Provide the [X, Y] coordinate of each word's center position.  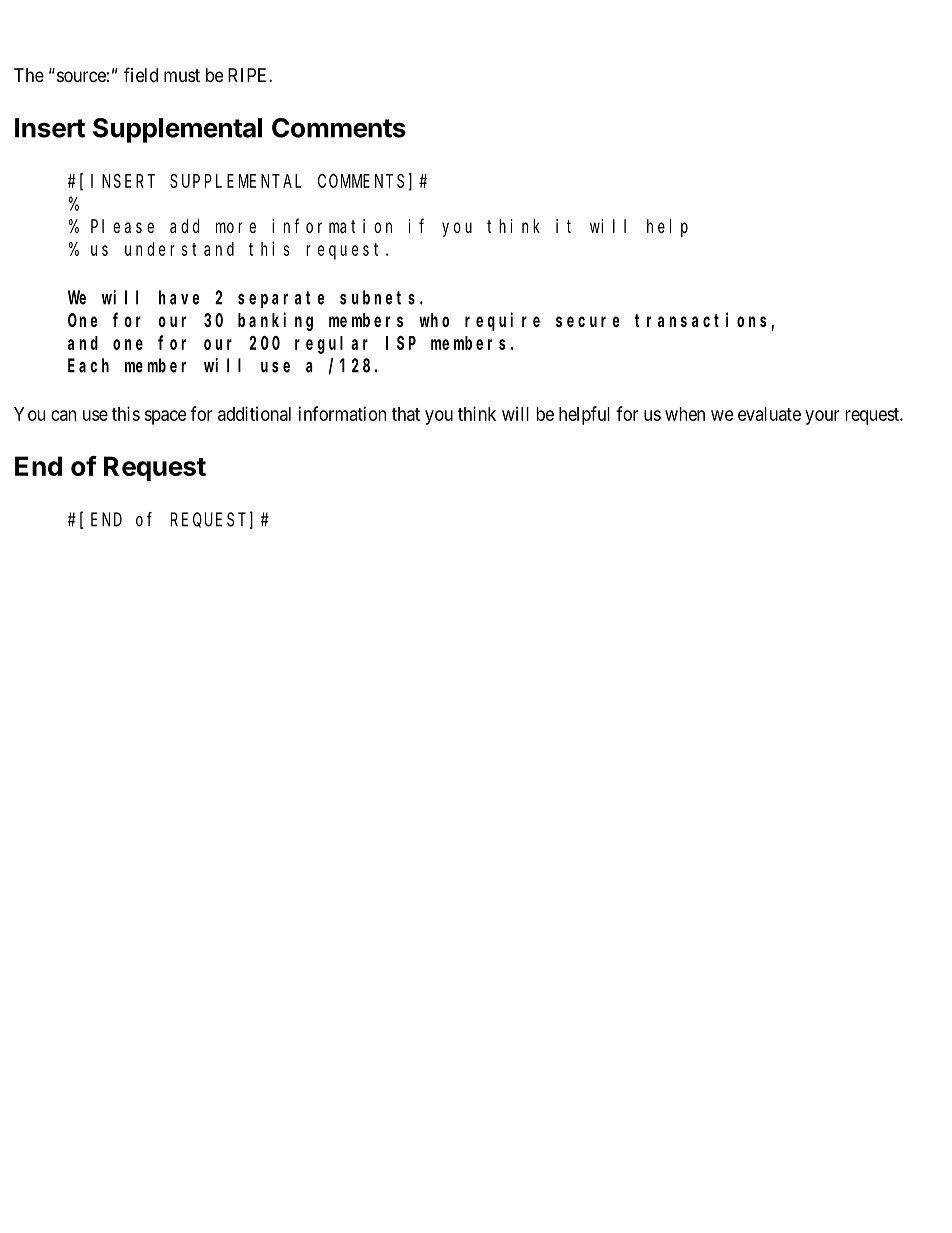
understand [179, 249]
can [63, 415]
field [141, 74]
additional [254, 413]
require [502, 321]
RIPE [249, 75]
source [81, 76]
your [822, 417]
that [406, 414]
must [182, 75]
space [166, 417]
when [685, 414]
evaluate [769, 414]
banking [275, 321]
